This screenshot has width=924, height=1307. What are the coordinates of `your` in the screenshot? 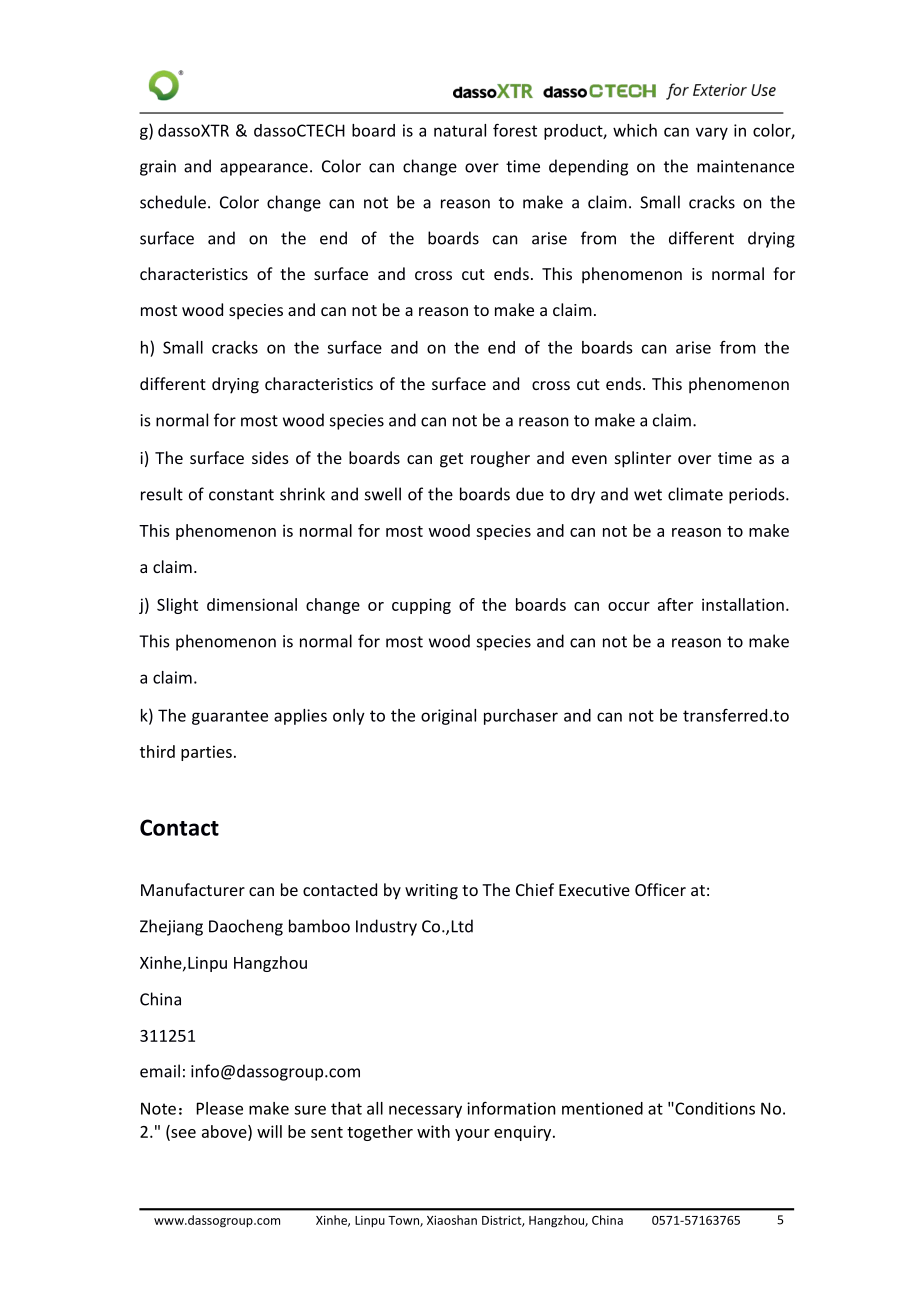 It's located at (472, 1135).
